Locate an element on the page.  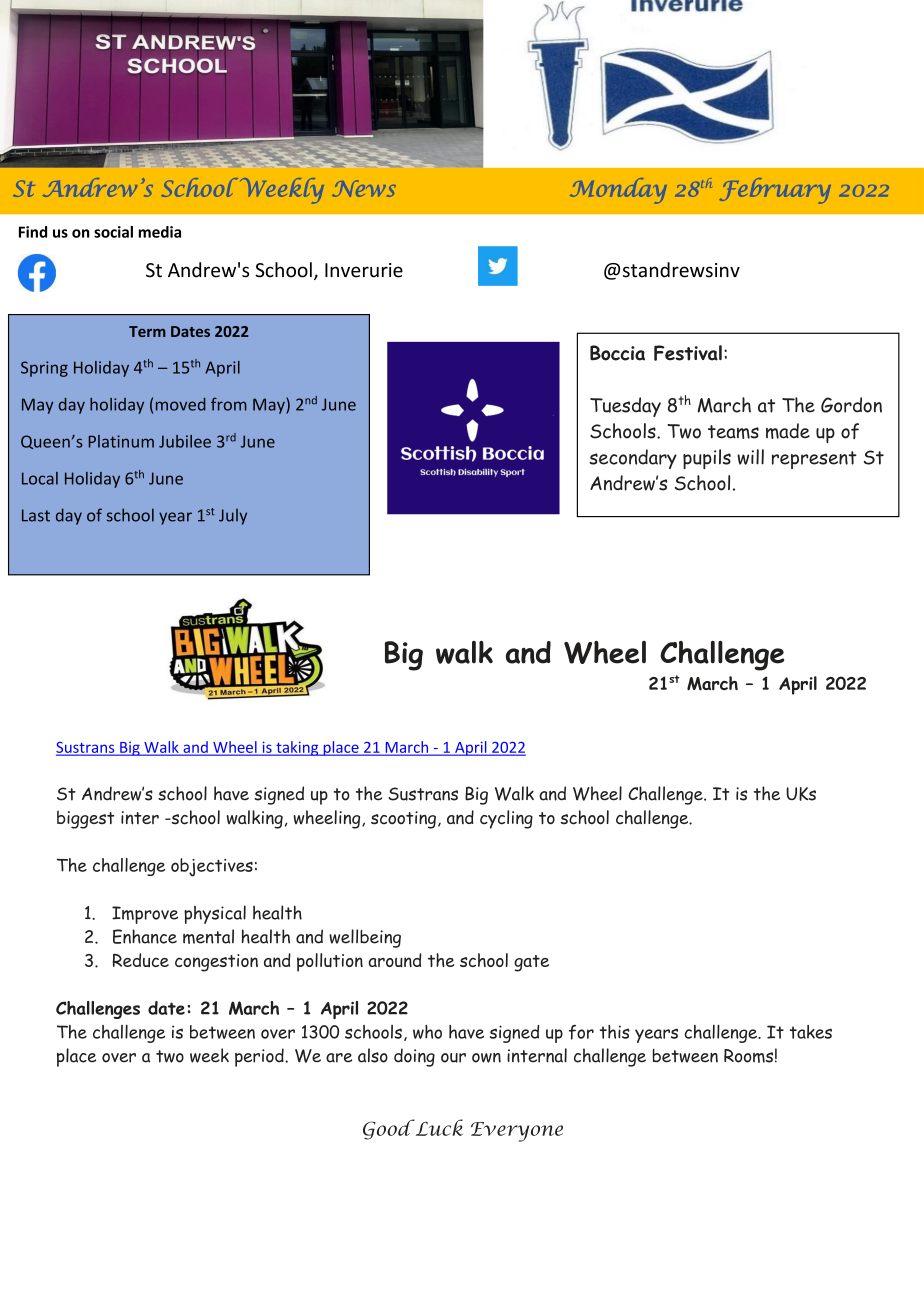
February is located at coordinates (775, 191).
